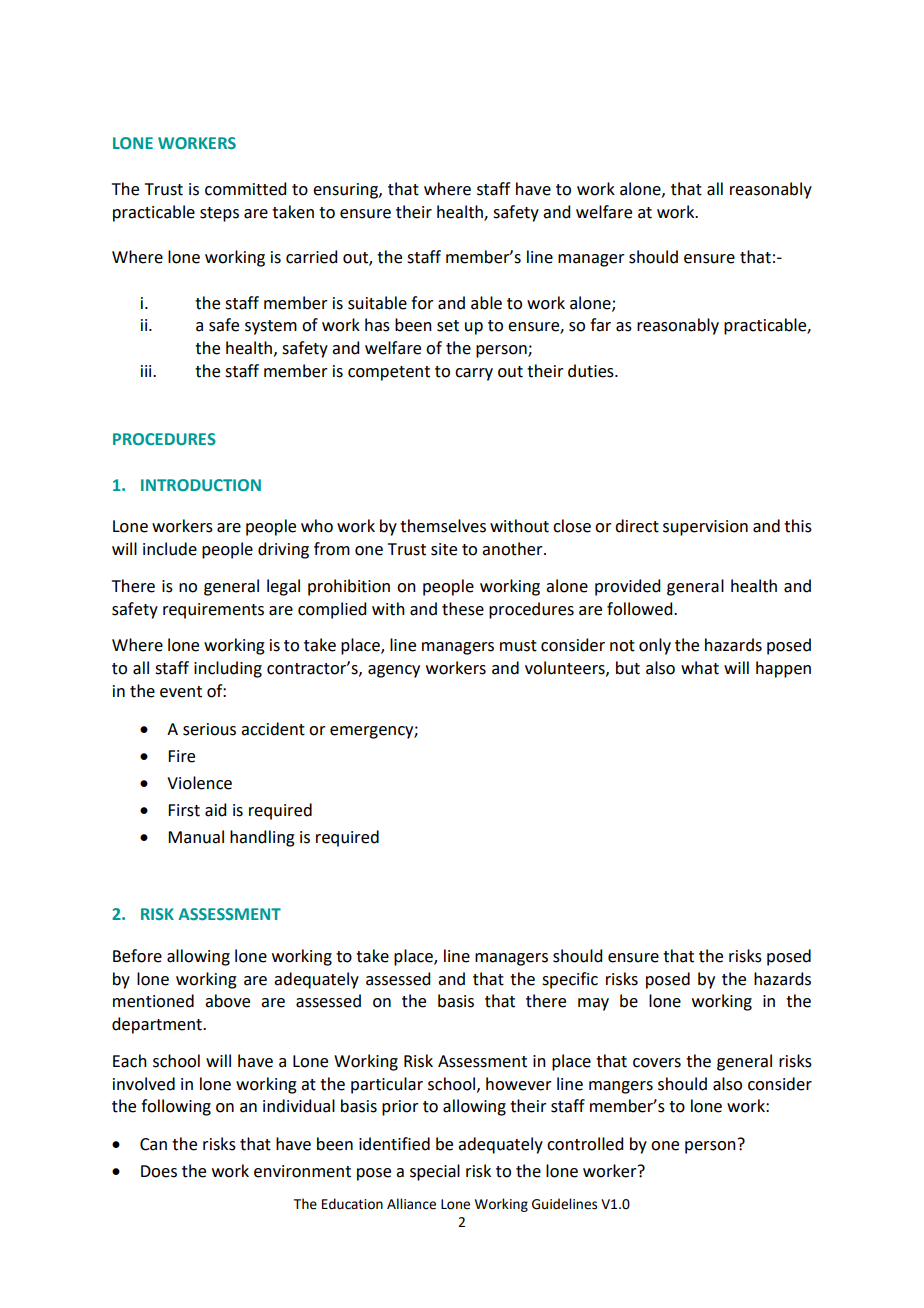 This screenshot has height=1308, width=924. I want to click on controlled, so click(585, 1144).
